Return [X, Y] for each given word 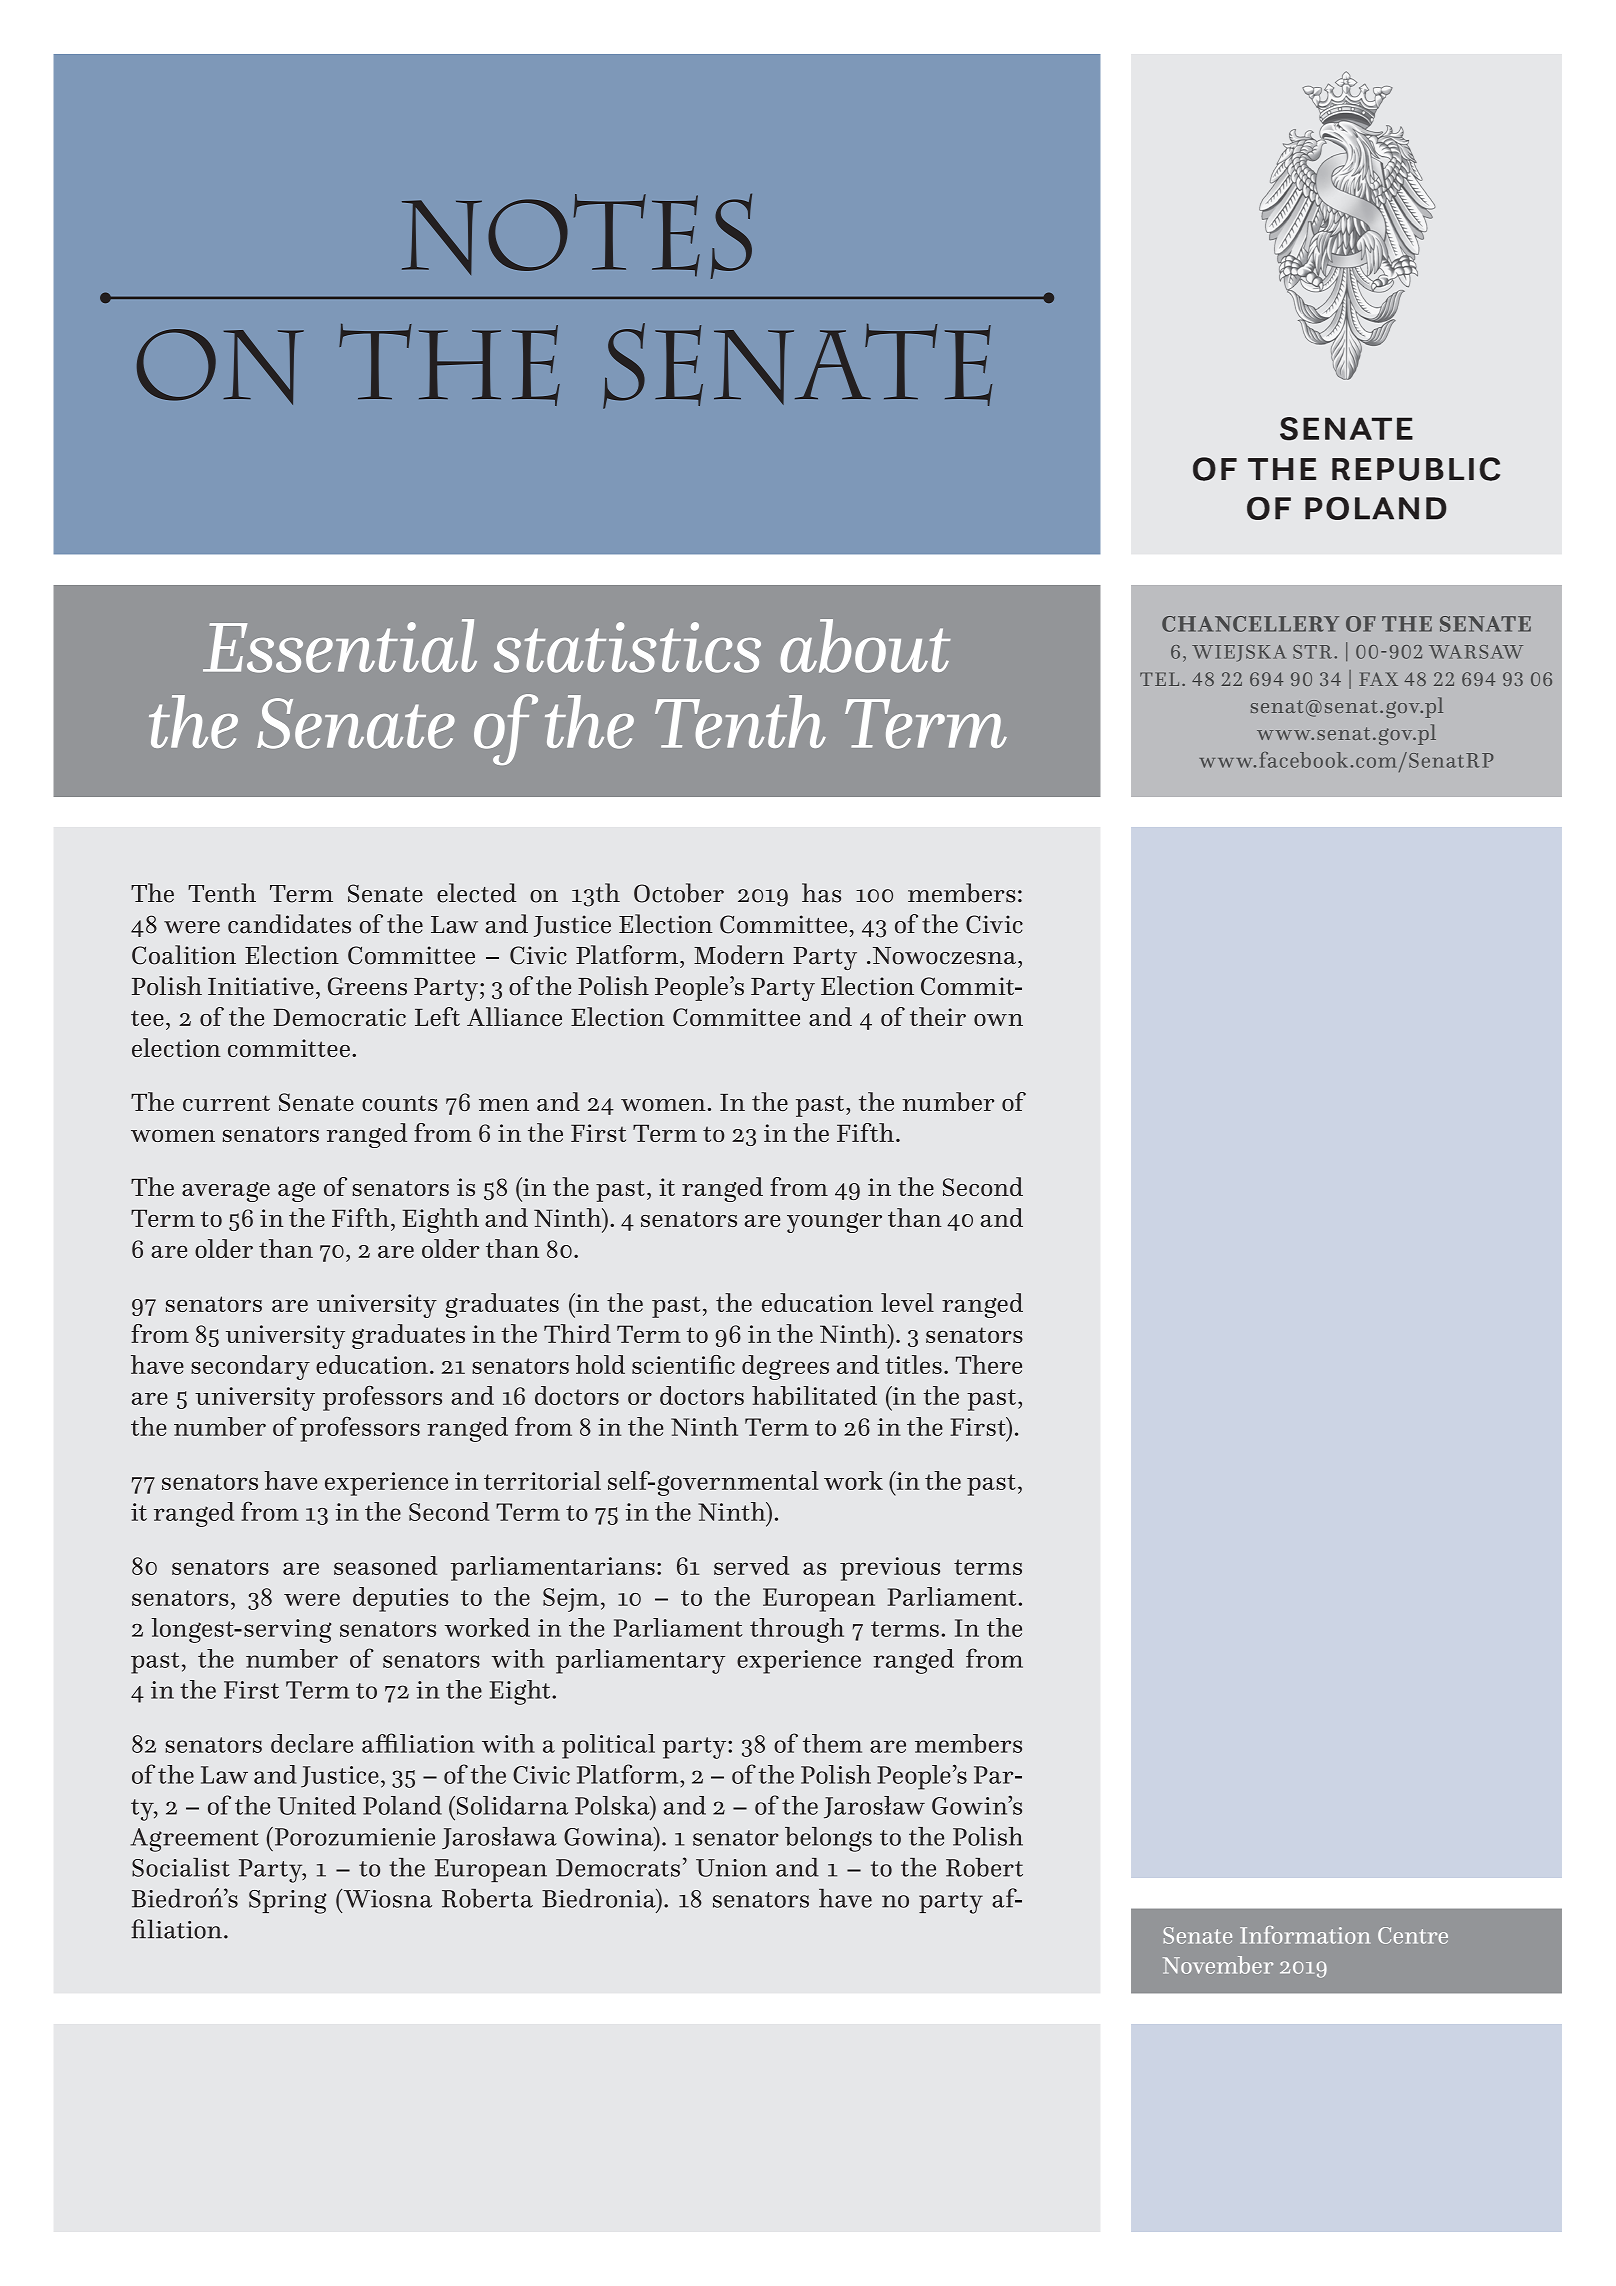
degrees [785, 1367]
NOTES [577, 236]
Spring [287, 1902]
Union [731, 1868]
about [865, 646]
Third [577, 1333]
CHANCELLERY [1250, 624]
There [989, 1364]
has [821, 893]
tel [1159, 679]
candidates [289, 924]
